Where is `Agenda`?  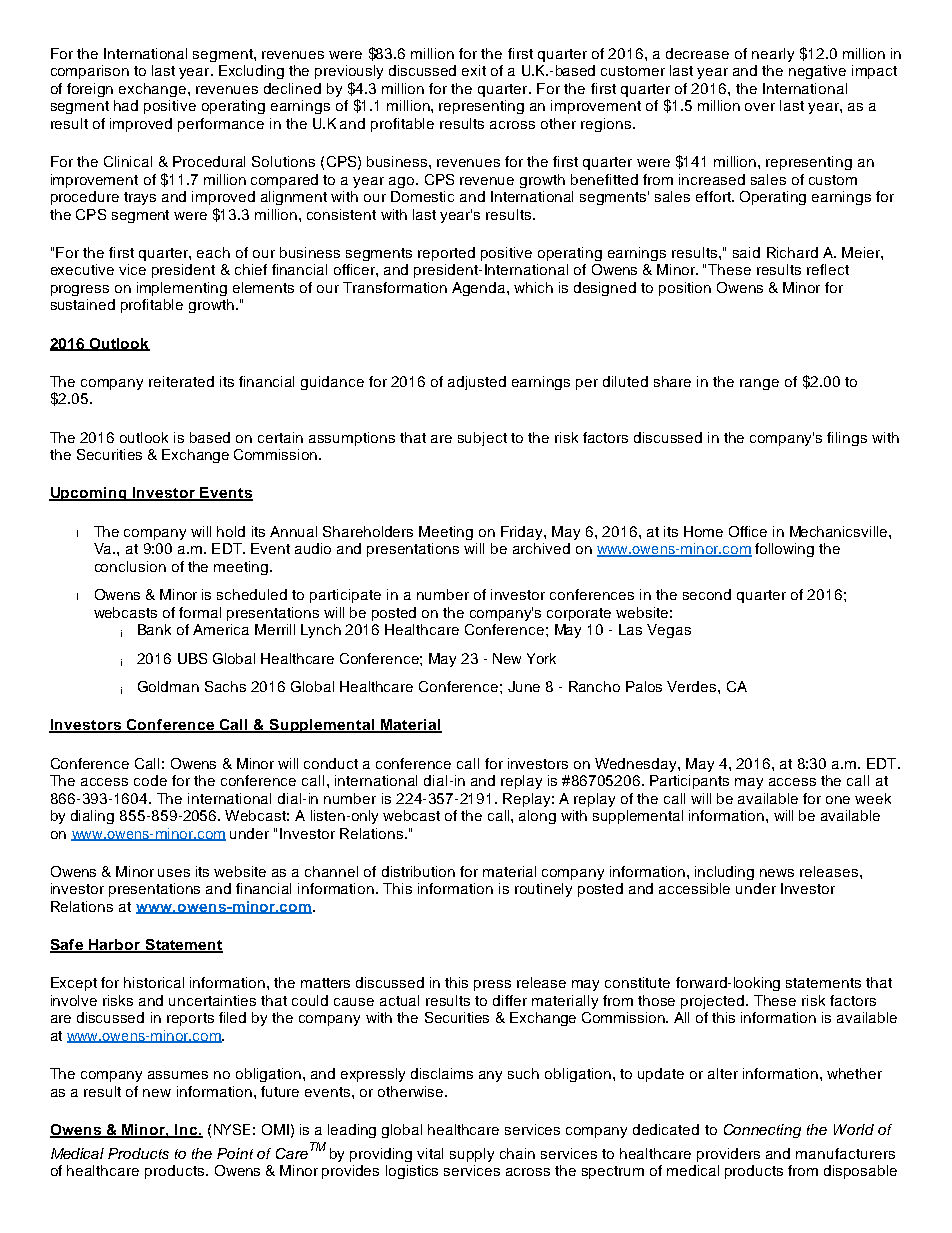
Agenda is located at coordinates (480, 289).
